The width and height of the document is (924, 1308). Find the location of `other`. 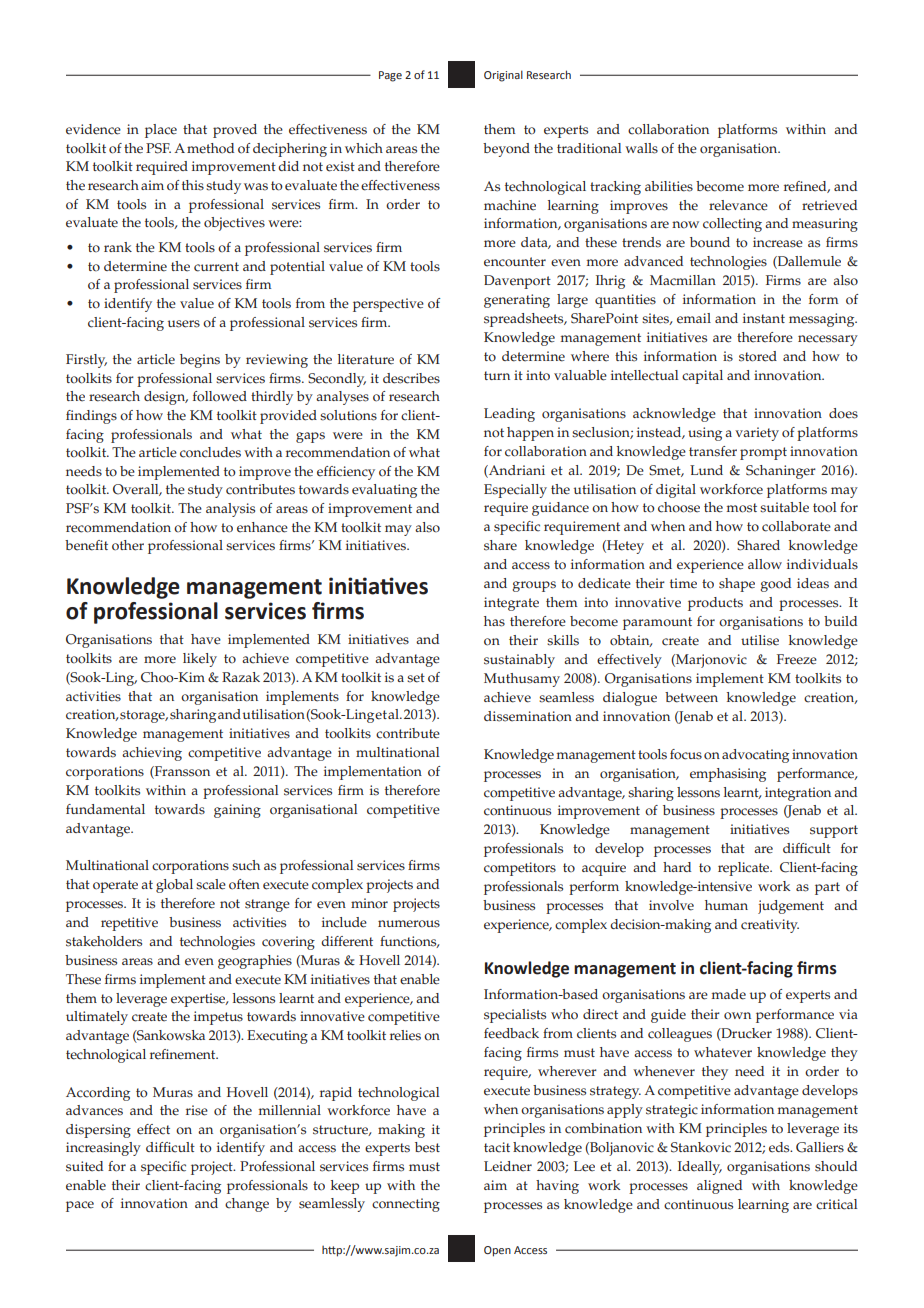

other is located at coordinates (128, 545).
